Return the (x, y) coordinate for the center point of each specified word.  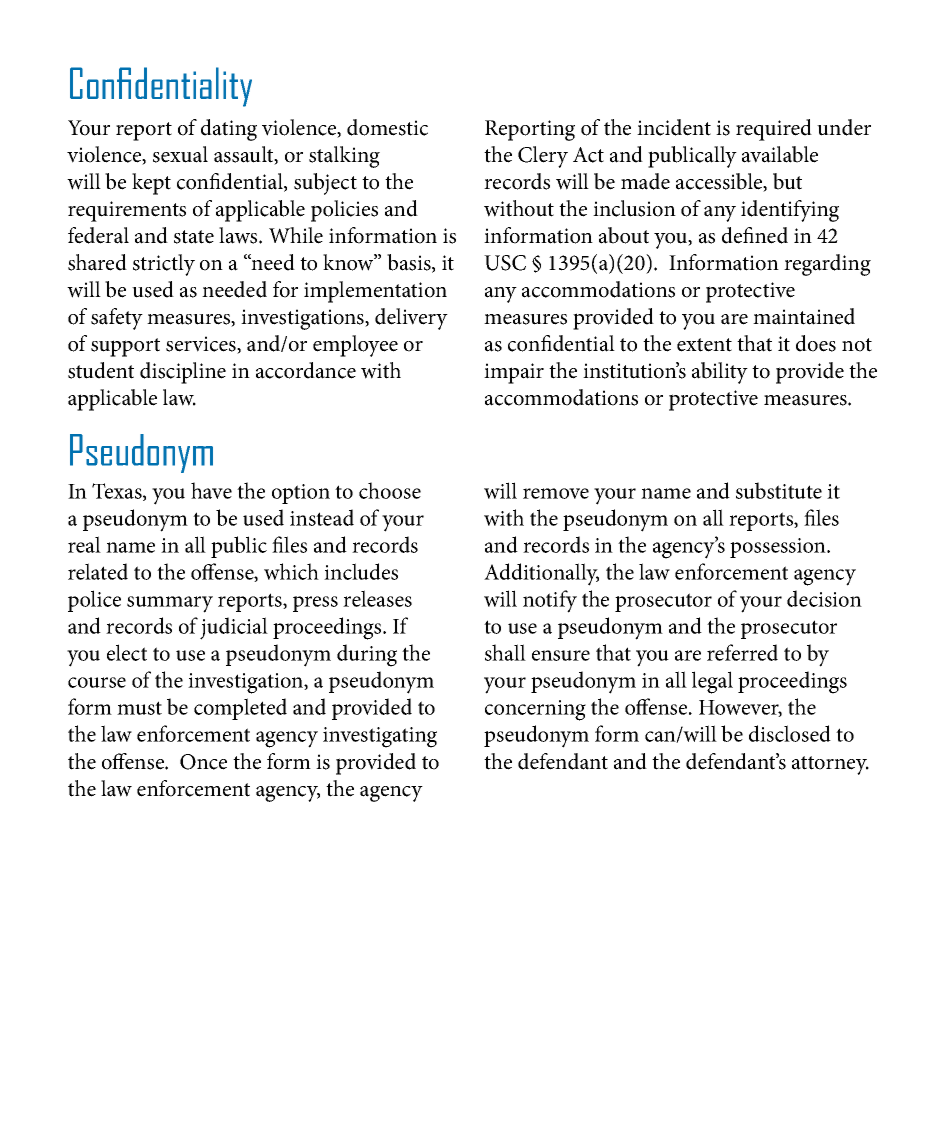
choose (390, 490)
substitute (779, 490)
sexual (180, 154)
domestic (387, 127)
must (139, 708)
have (211, 490)
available (780, 154)
